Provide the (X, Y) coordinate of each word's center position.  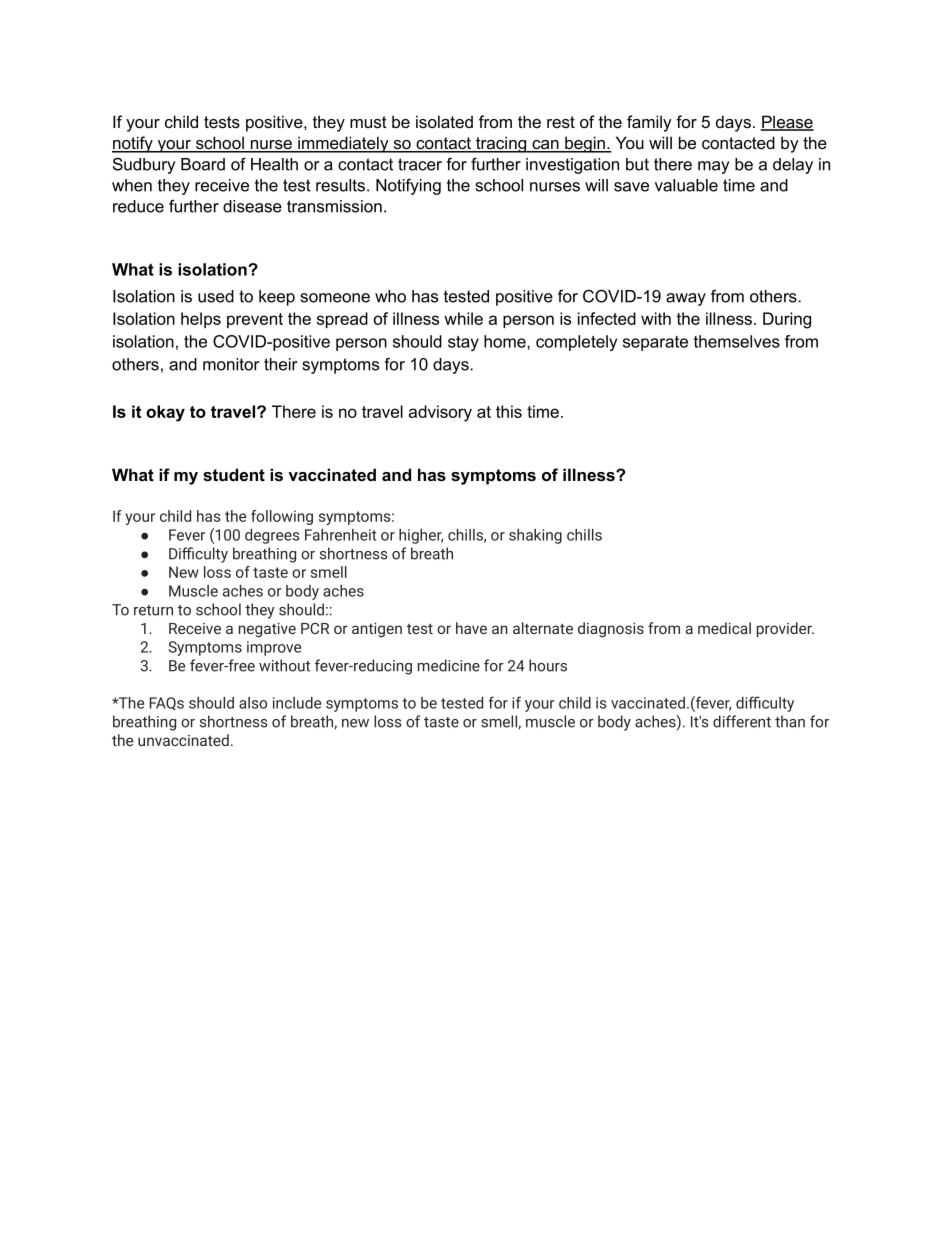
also (253, 703)
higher (421, 536)
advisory (440, 413)
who (390, 296)
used (216, 296)
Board (203, 164)
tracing (501, 144)
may (713, 167)
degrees (272, 536)
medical (724, 628)
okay (165, 413)
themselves (737, 341)
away (686, 299)
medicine (449, 665)
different (742, 721)
